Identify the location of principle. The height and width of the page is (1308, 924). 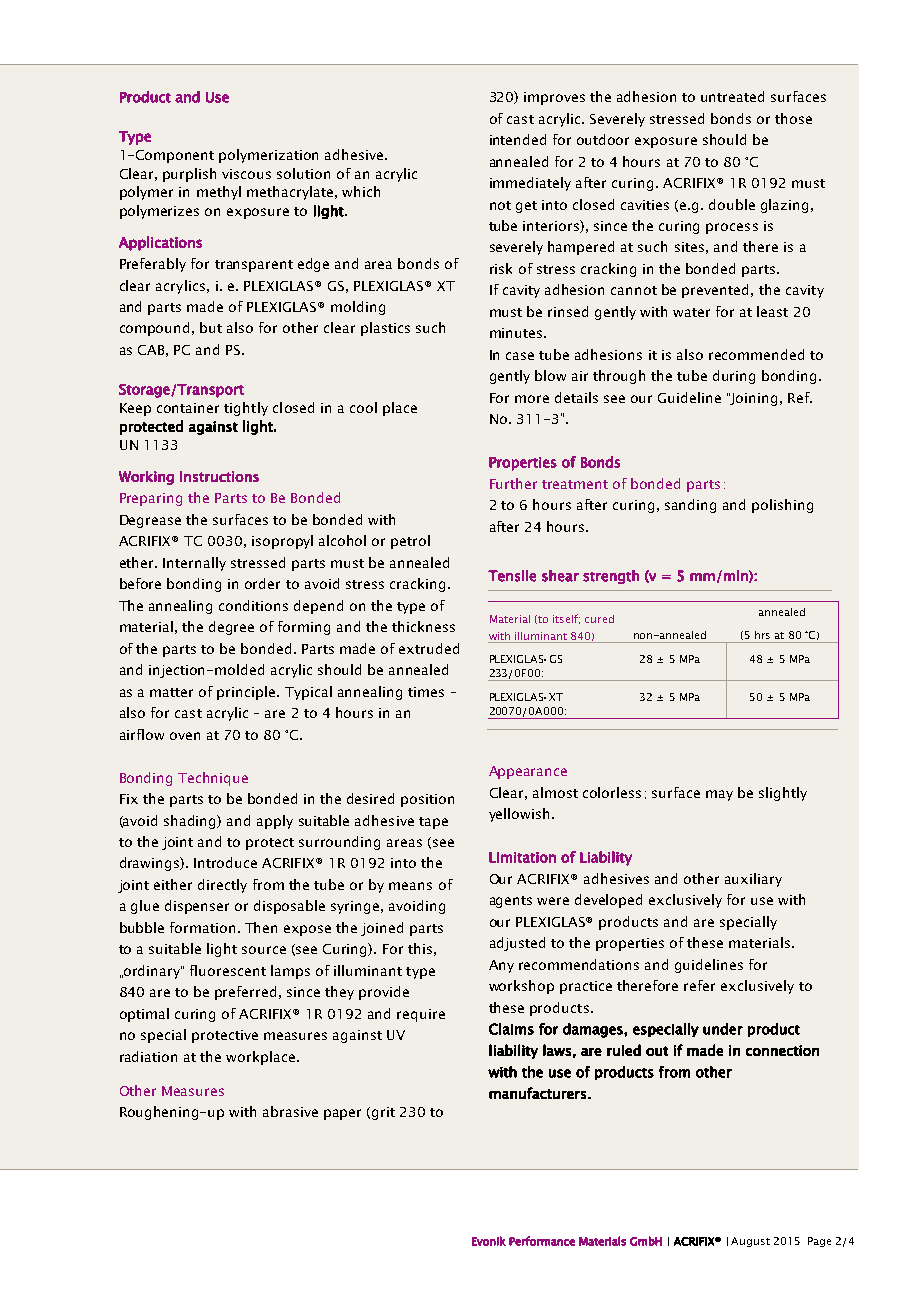
(247, 693).
